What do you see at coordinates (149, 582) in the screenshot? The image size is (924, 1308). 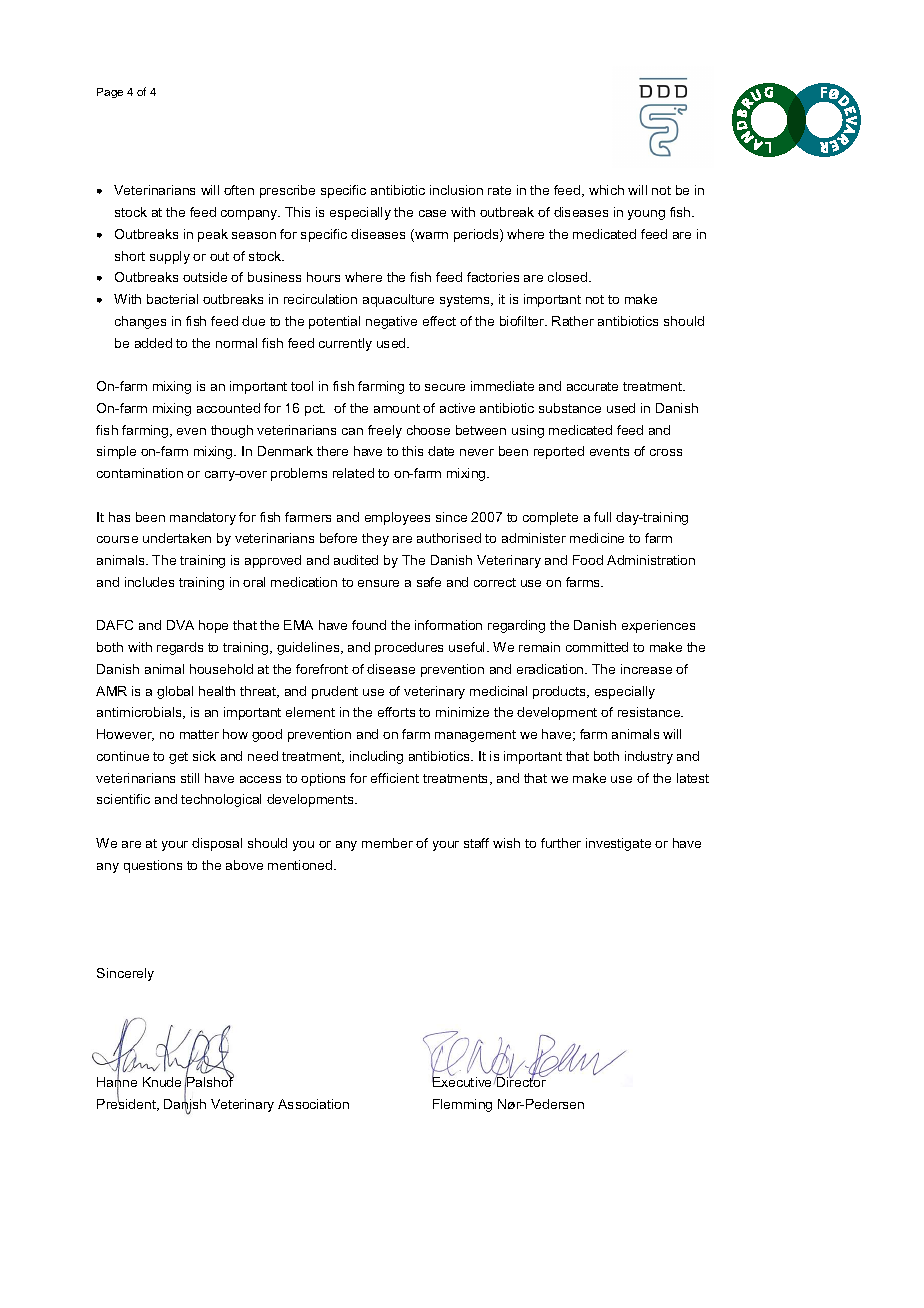 I see `includes` at bounding box center [149, 582].
